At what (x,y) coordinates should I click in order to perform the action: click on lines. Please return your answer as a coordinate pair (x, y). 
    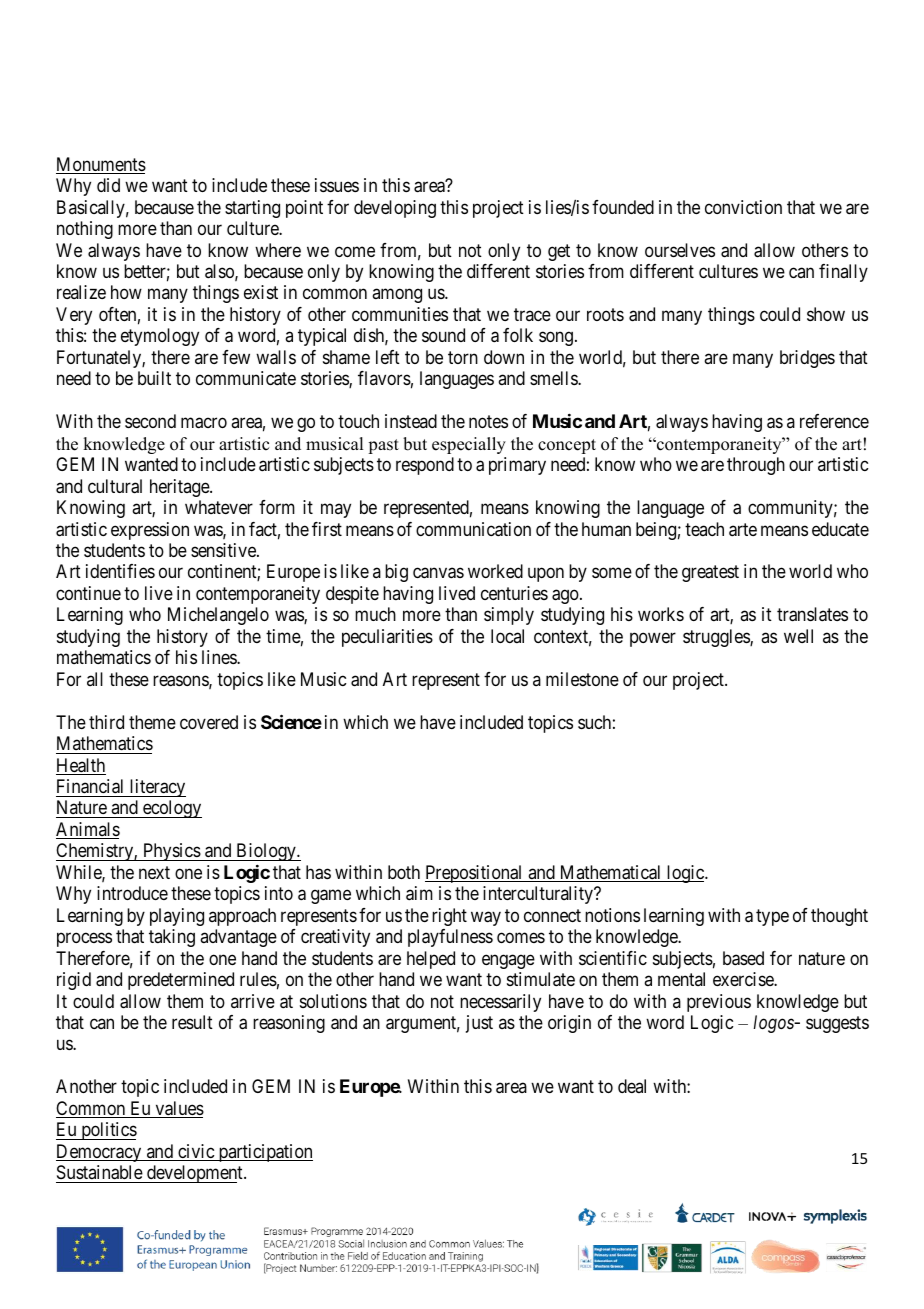
    Looking at the image, I should click on (220, 657).
